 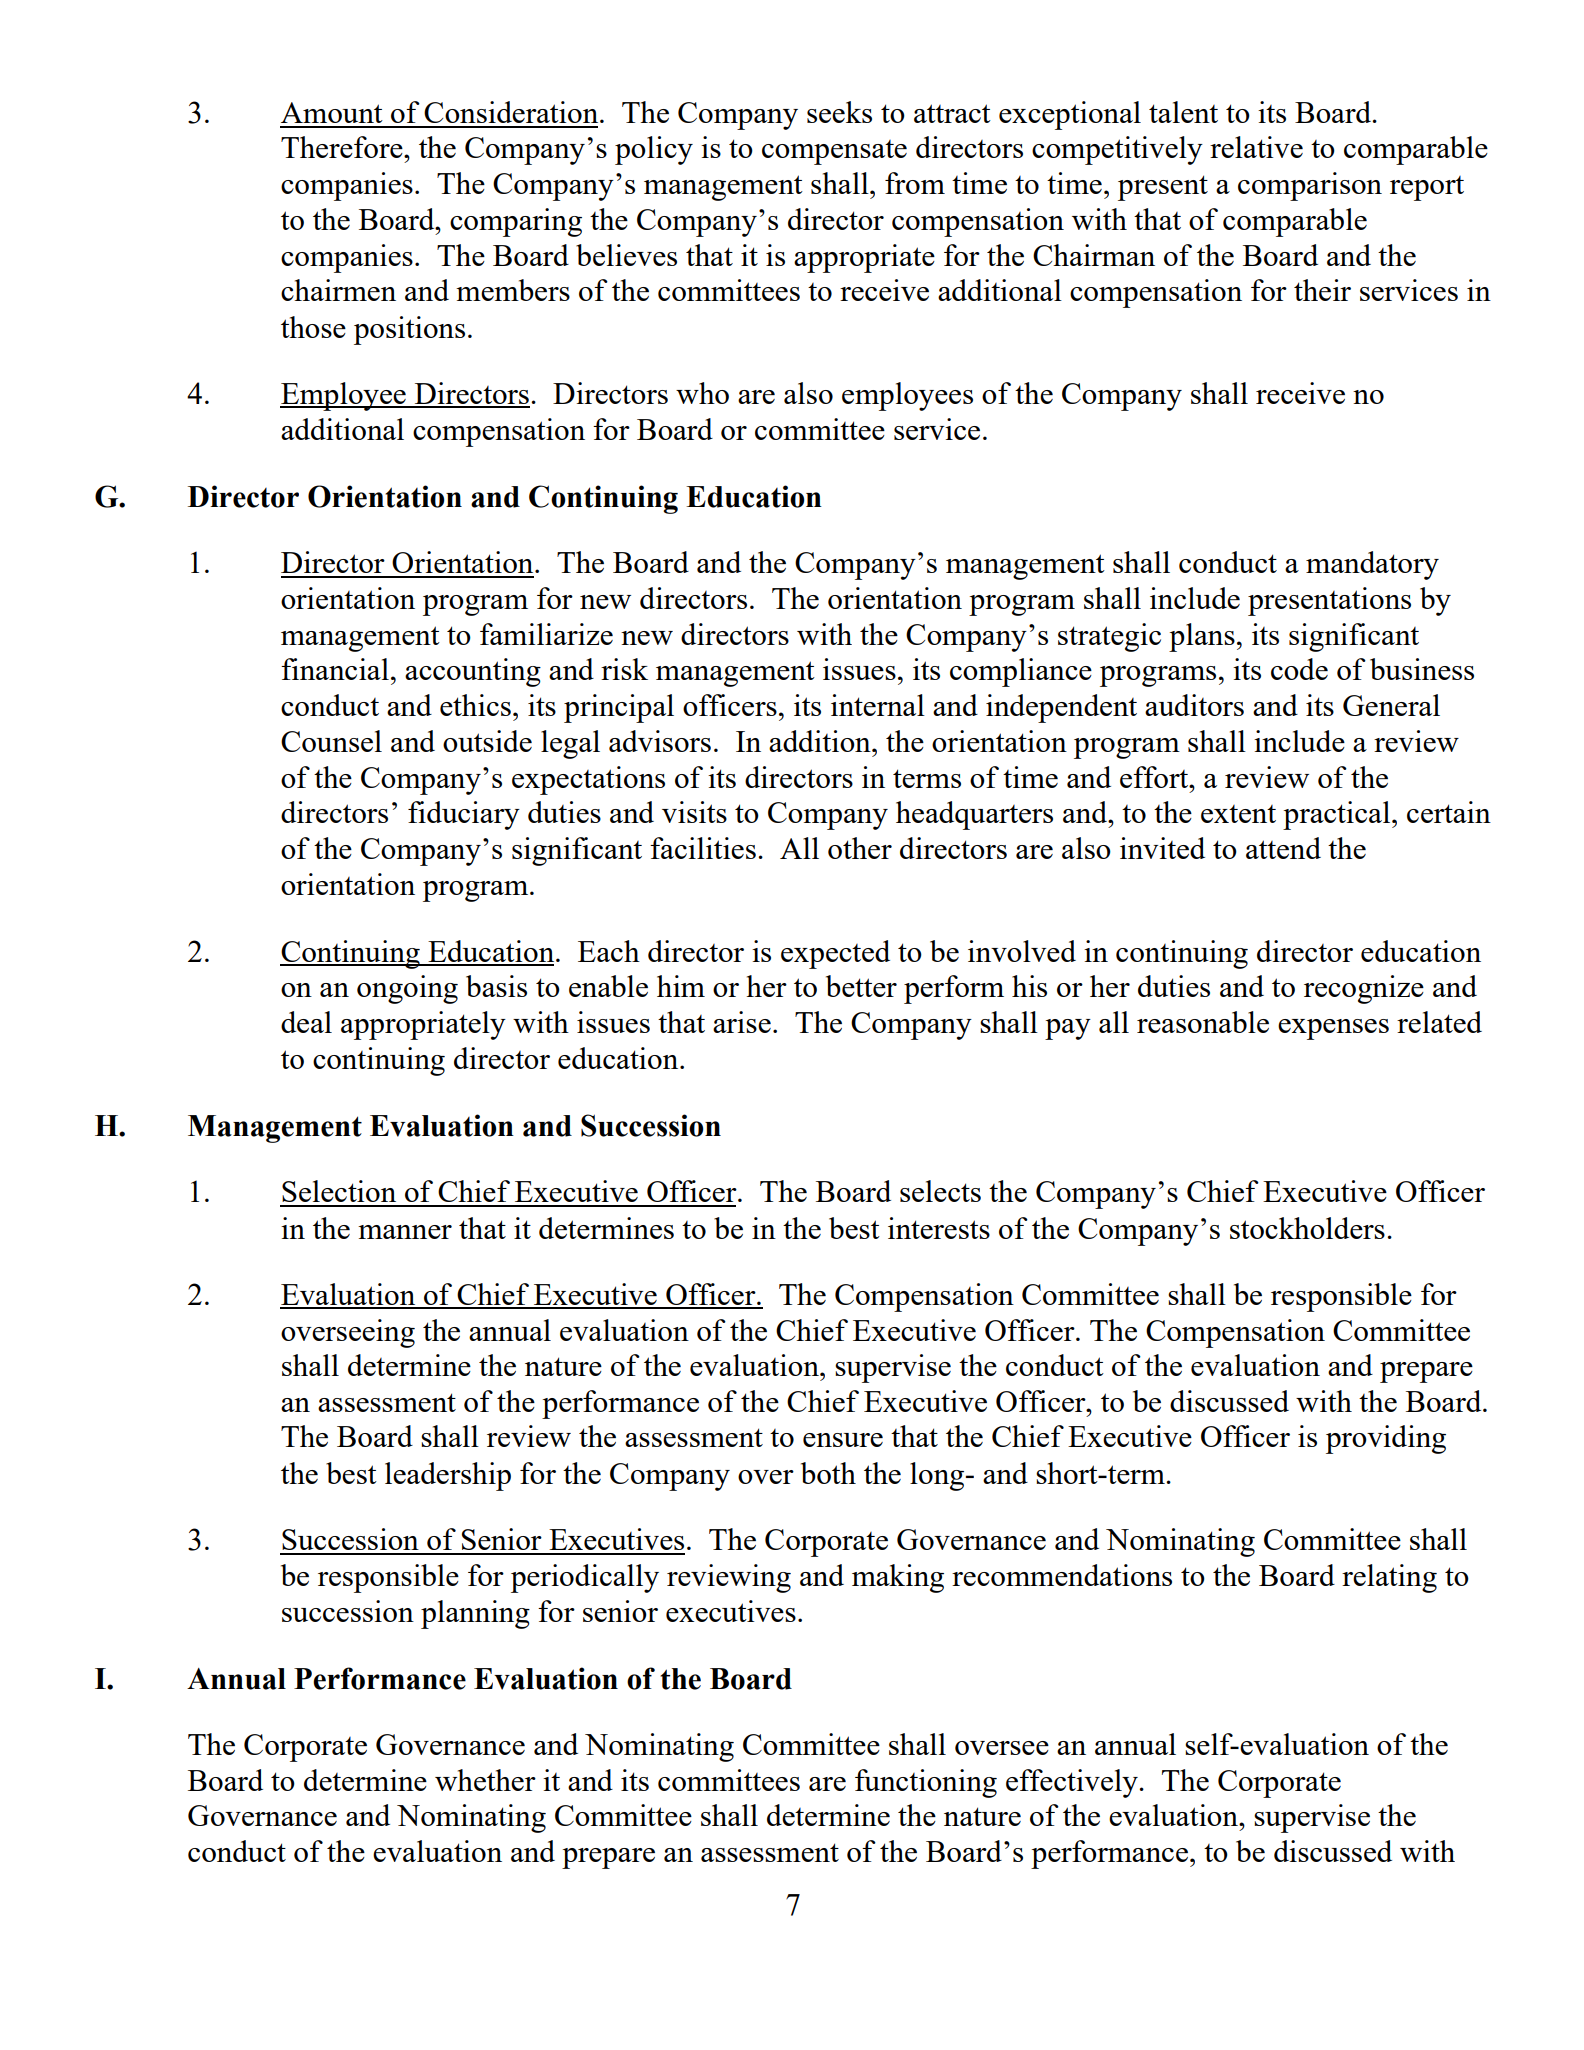 I want to click on whether, so click(x=485, y=1780).
